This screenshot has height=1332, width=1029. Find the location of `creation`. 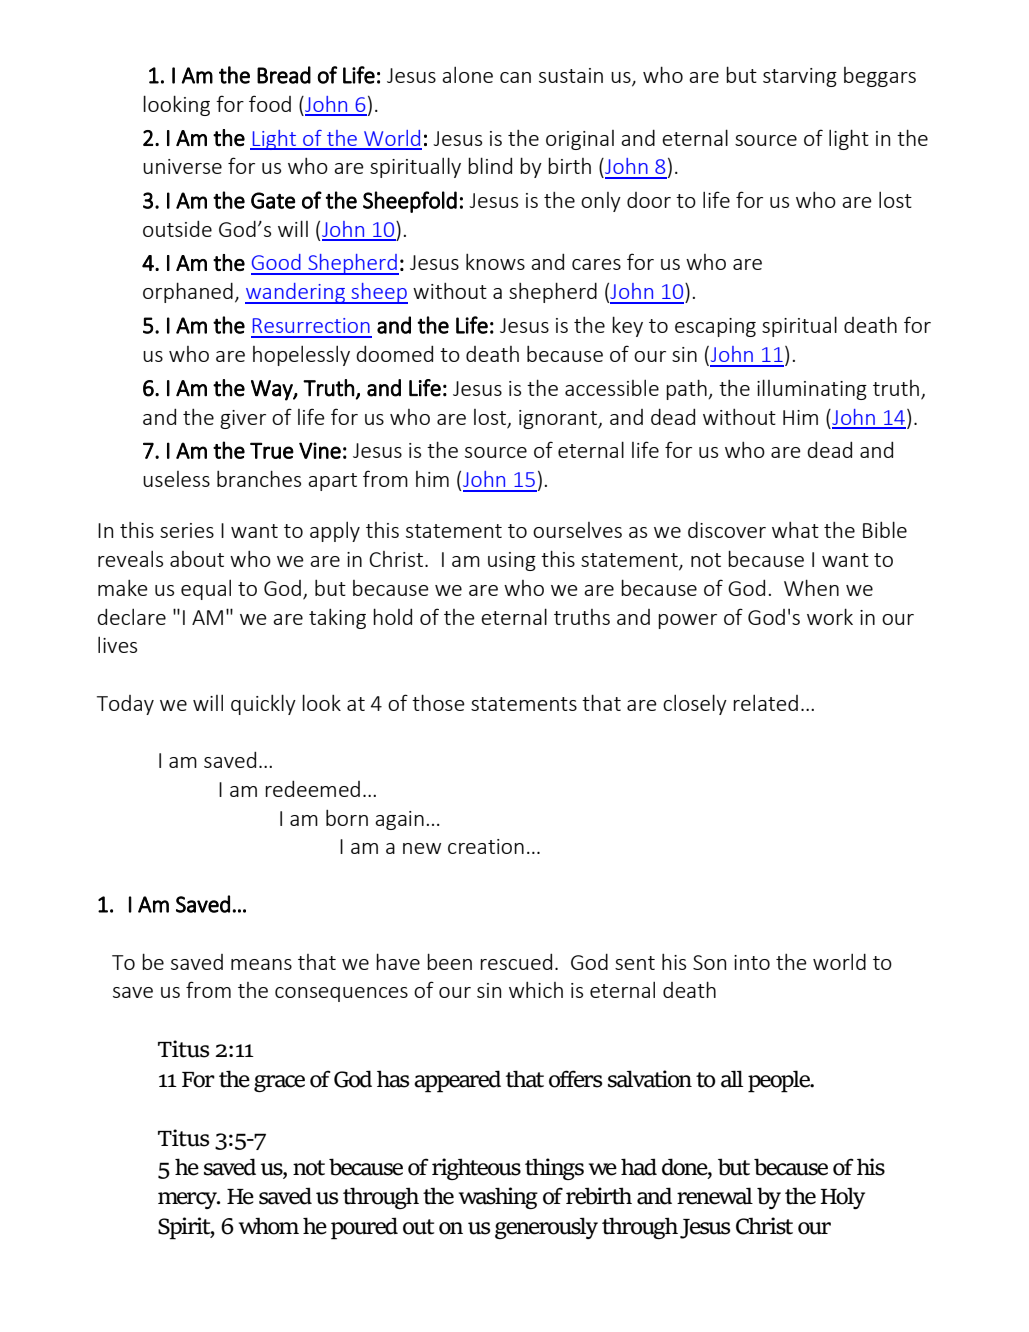

creation is located at coordinates (486, 846).
